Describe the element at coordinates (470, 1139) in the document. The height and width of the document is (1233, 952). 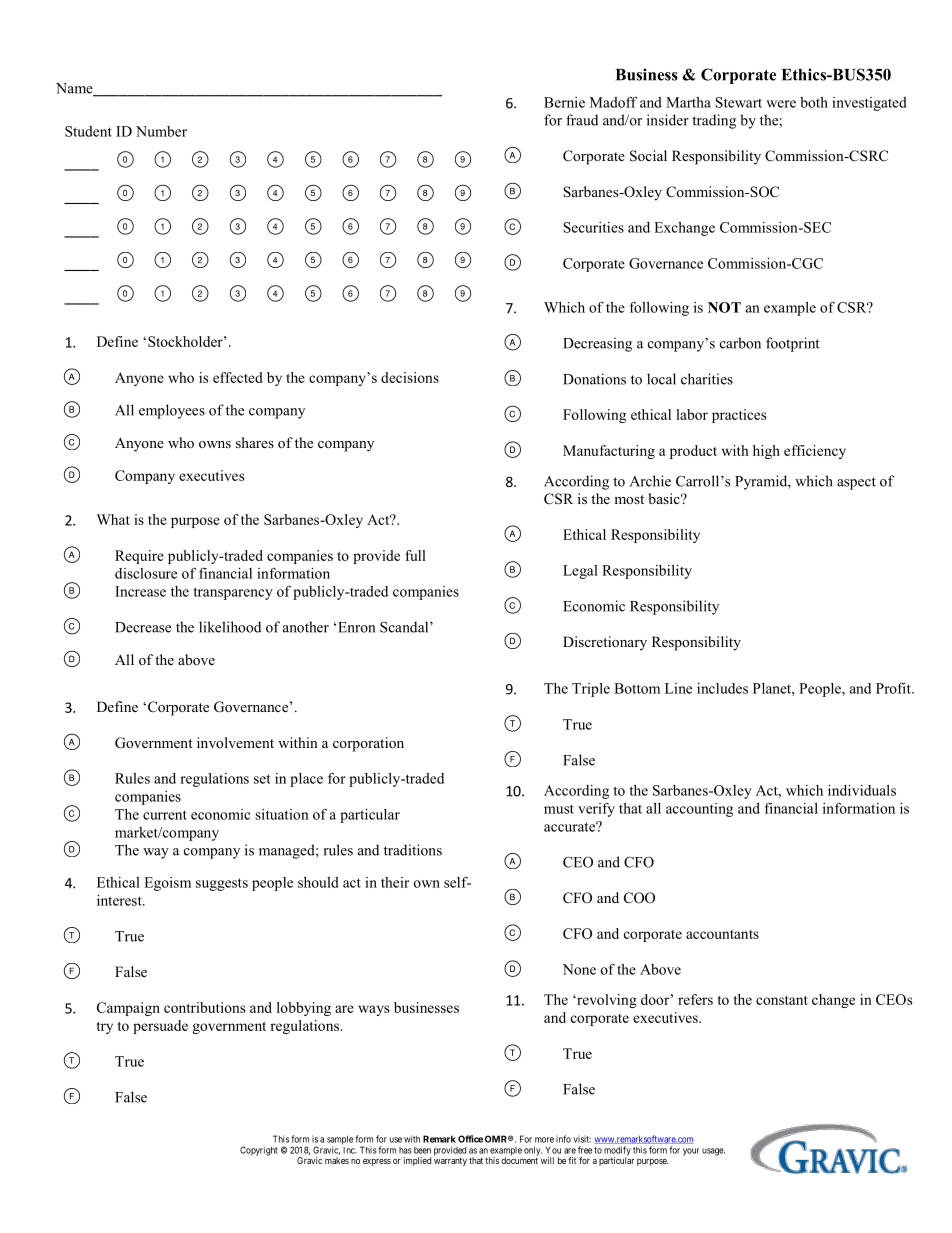
I see `Office` at that location.
